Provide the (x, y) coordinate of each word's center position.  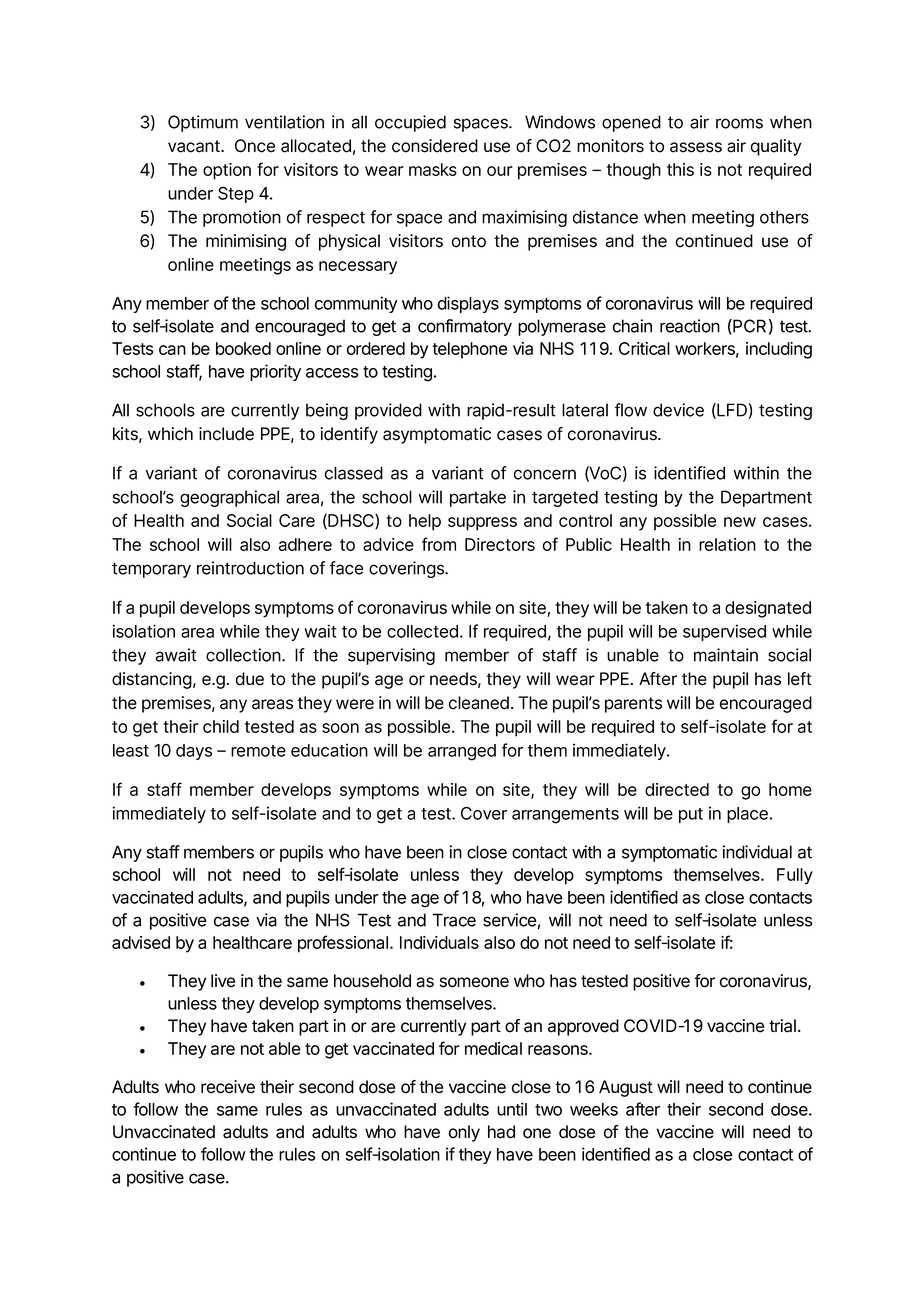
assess (696, 147)
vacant (195, 146)
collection (244, 655)
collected (422, 631)
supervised (724, 632)
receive (228, 1087)
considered (435, 146)
